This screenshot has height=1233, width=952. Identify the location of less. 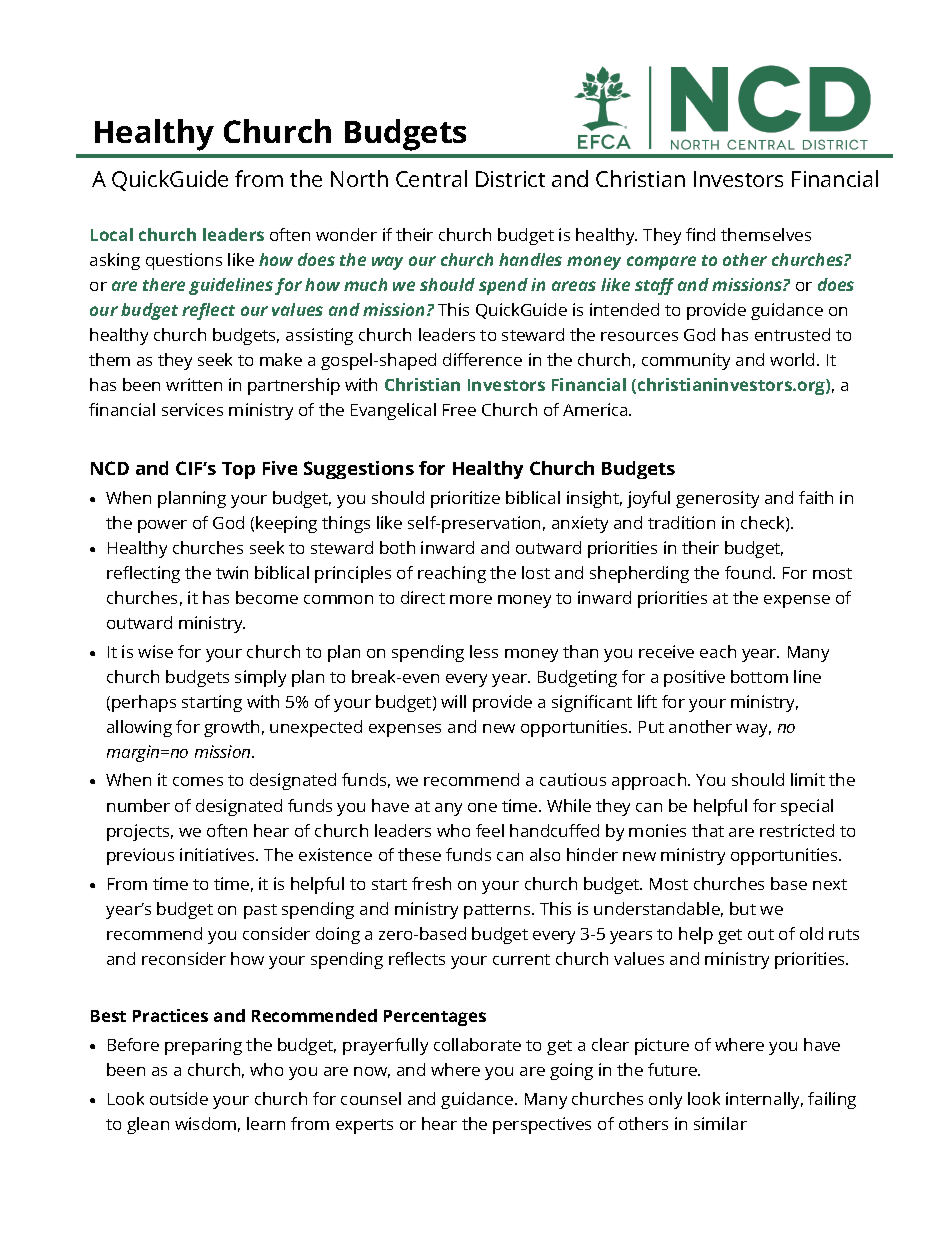
(484, 651).
